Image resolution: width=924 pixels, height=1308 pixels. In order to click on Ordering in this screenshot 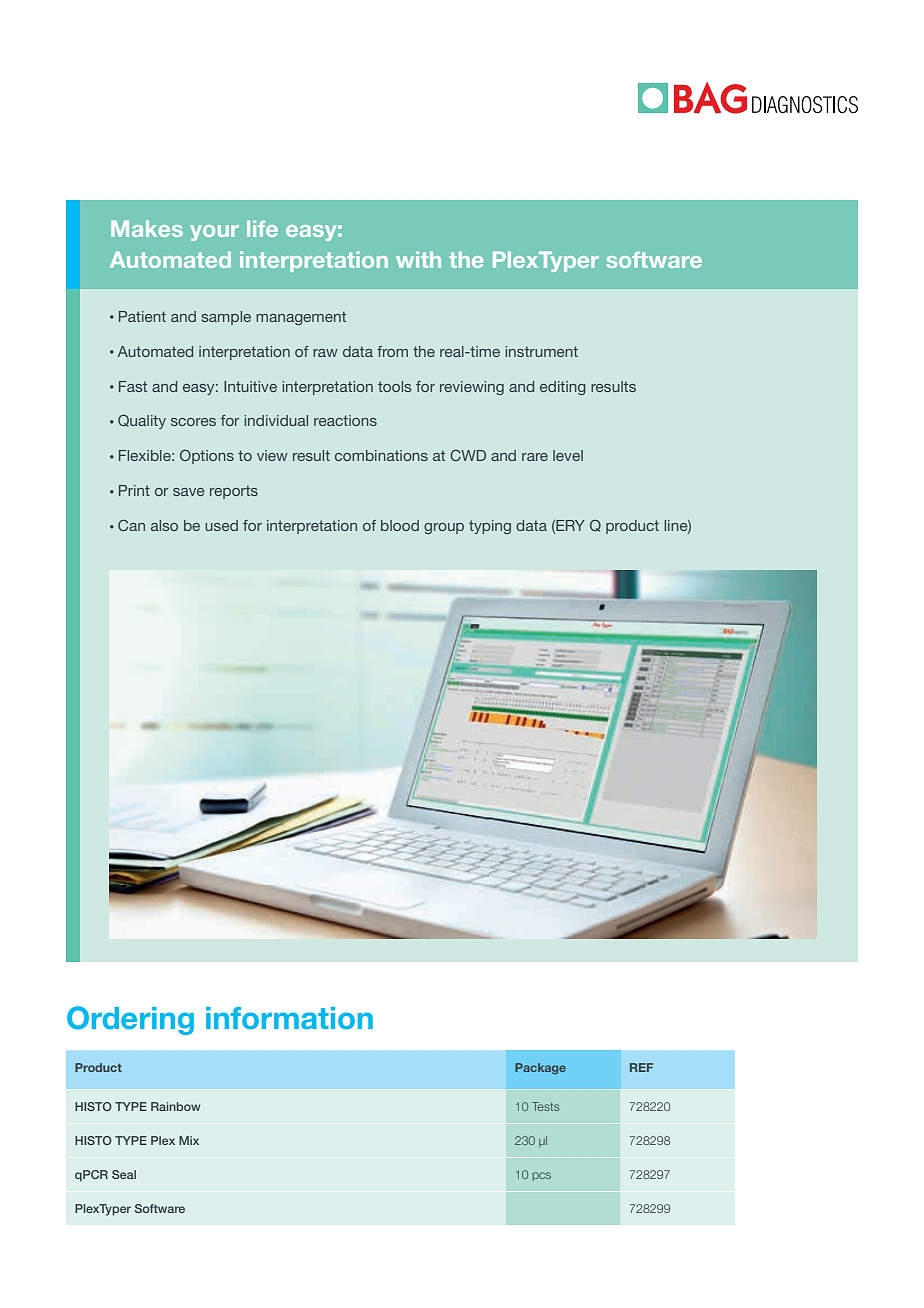, I will do `click(130, 1020)`.
